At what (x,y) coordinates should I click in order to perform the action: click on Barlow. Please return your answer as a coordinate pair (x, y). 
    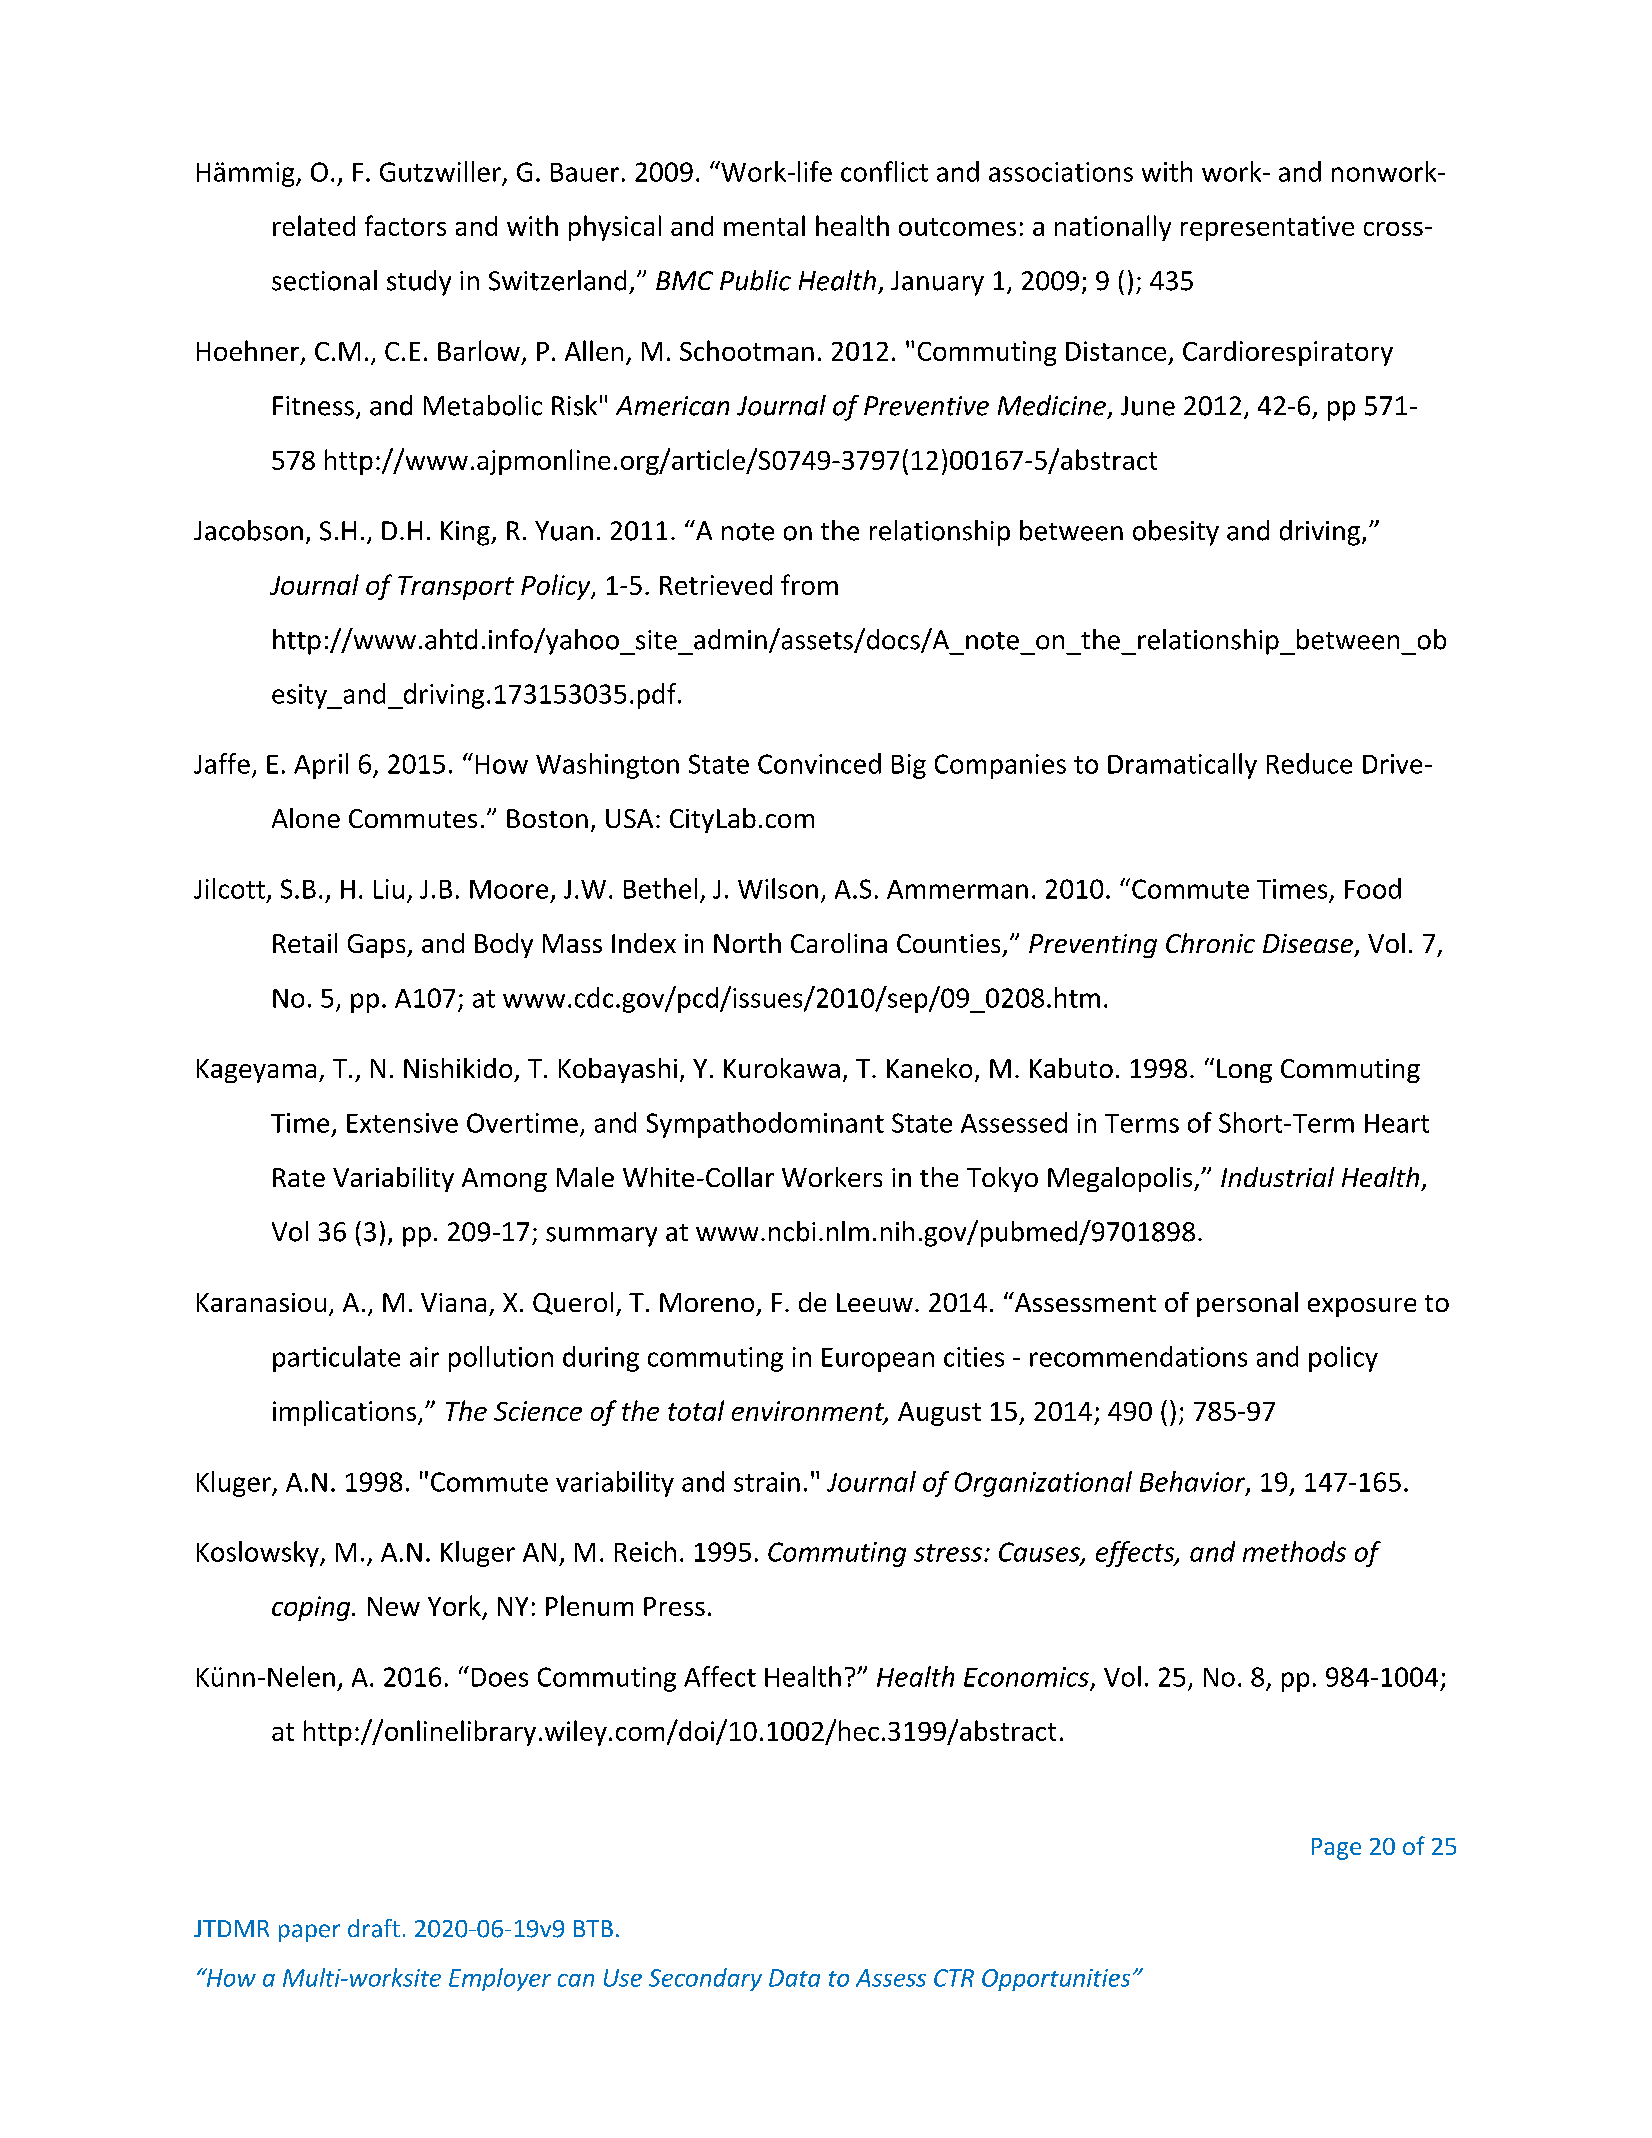
    Looking at the image, I should click on (479, 350).
